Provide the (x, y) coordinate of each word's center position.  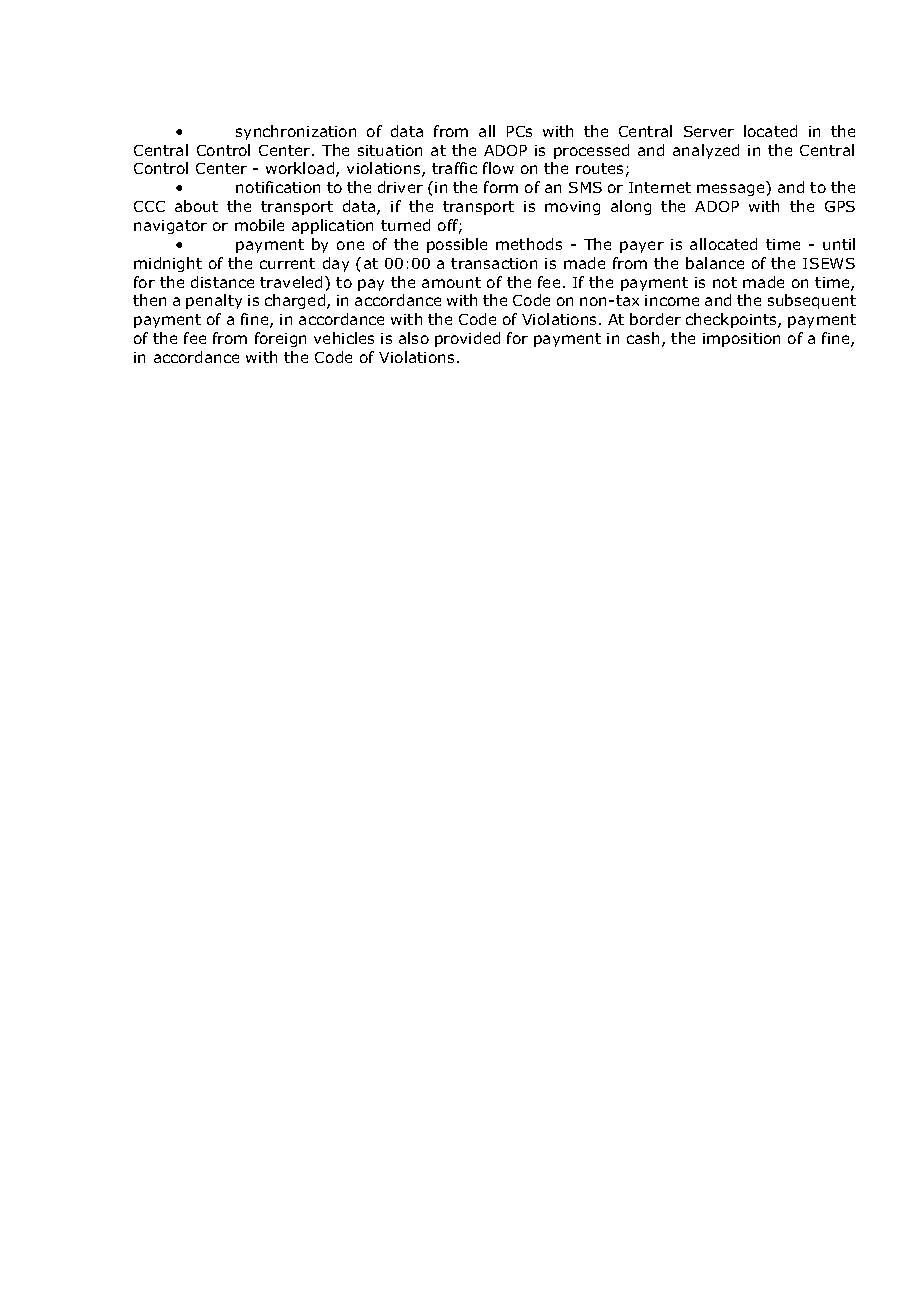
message (730, 190)
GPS (840, 206)
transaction (494, 263)
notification (278, 187)
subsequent (812, 301)
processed (591, 151)
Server (709, 131)
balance (715, 263)
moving (572, 208)
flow (498, 168)
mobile (259, 225)
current (287, 263)
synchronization (296, 132)
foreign (280, 339)
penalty (214, 301)
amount (451, 282)
